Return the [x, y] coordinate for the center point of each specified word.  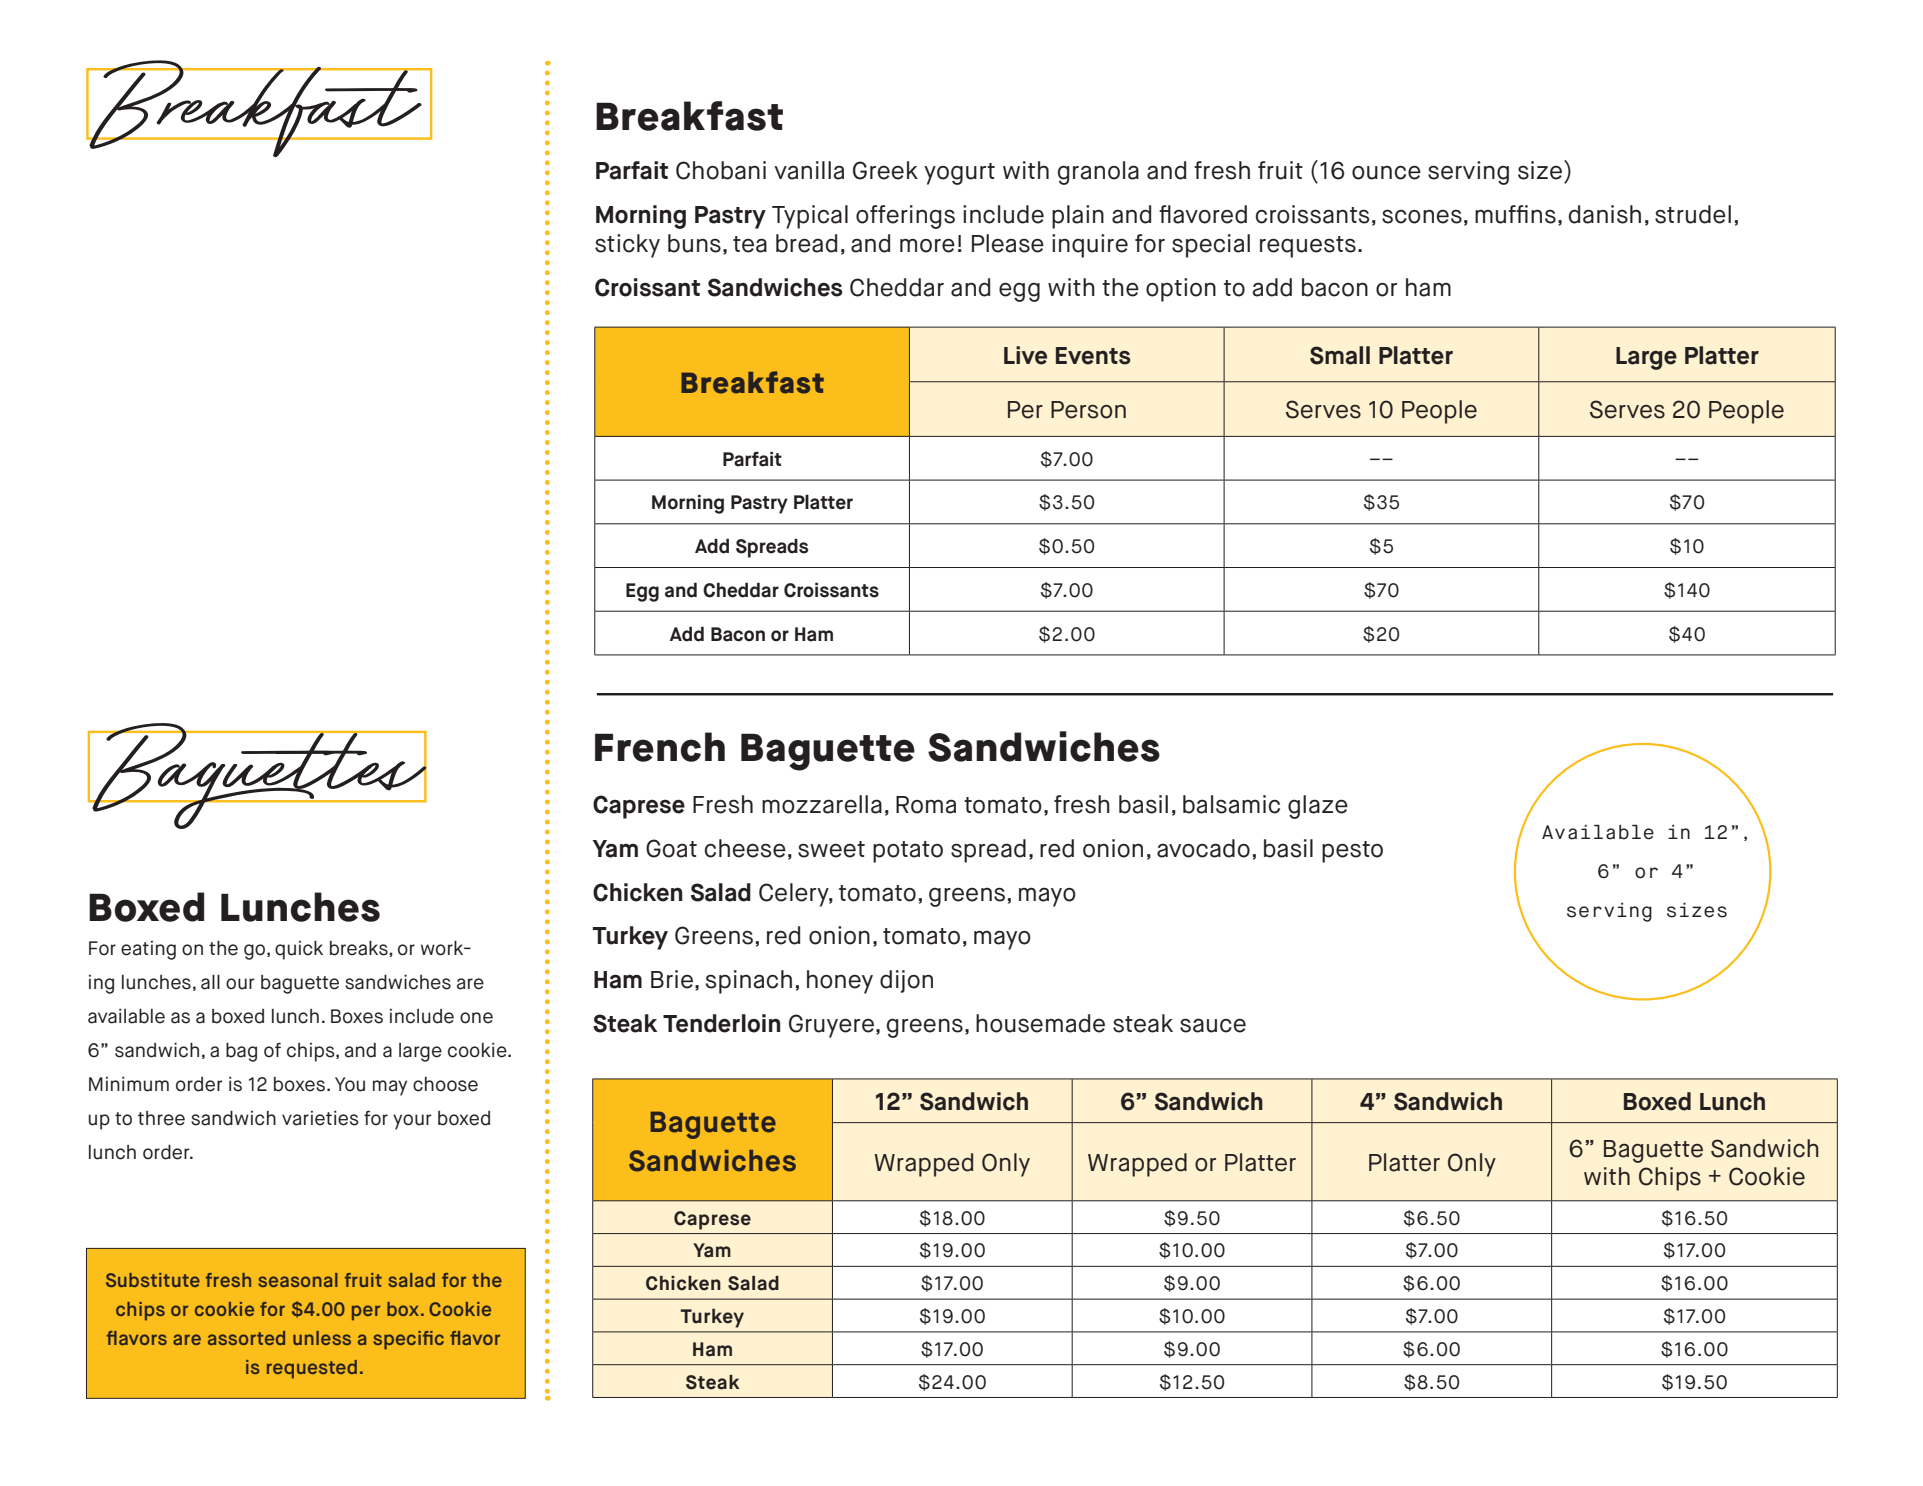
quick [299, 950]
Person [1088, 410]
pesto [1352, 852]
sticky [627, 246]
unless [322, 1338]
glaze [1318, 807]
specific [408, 1340]
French [660, 747]
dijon [906, 981]
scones [1422, 216]
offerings [905, 217]
